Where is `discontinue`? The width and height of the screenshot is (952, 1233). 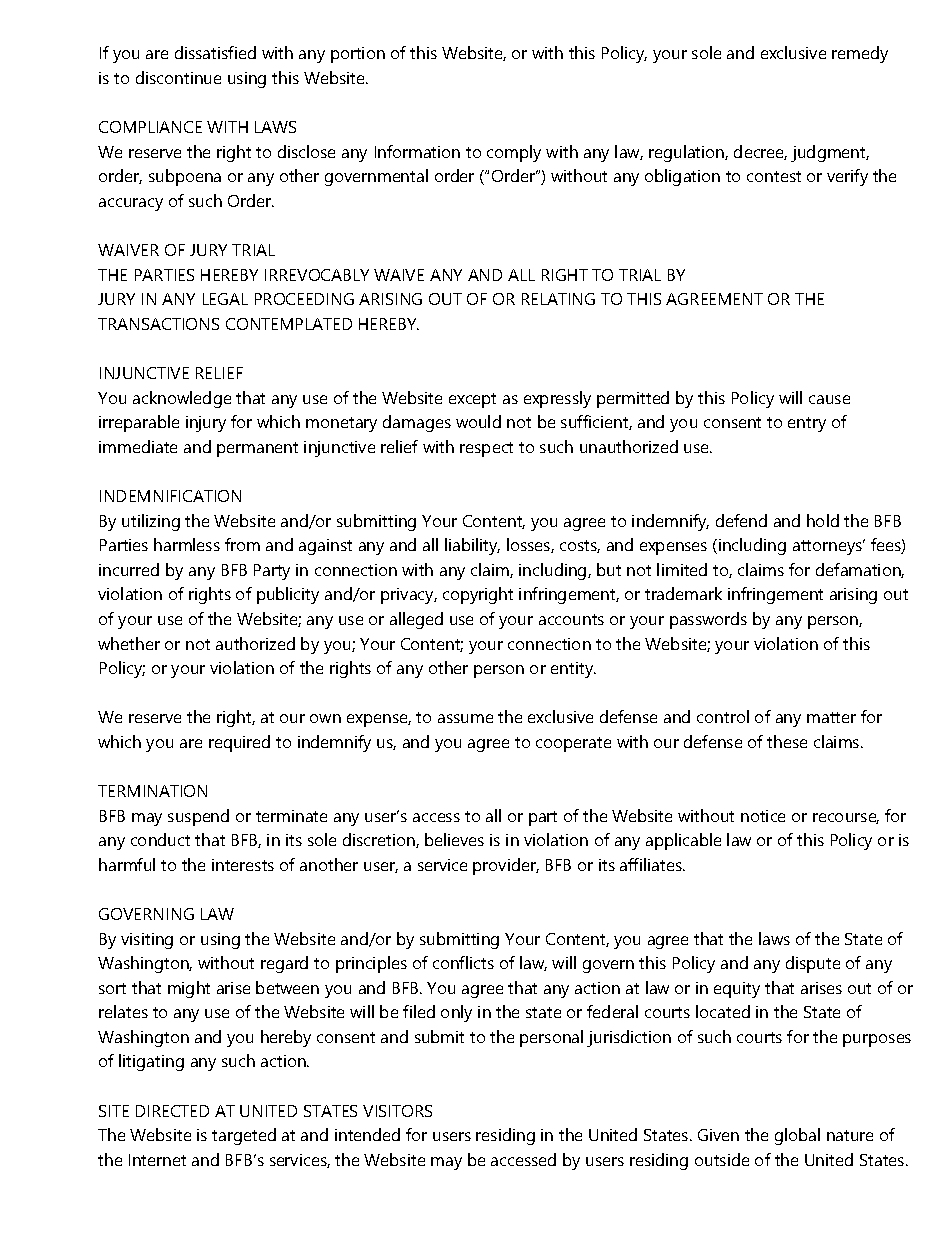 discontinue is located at coordinates (178, 77).
